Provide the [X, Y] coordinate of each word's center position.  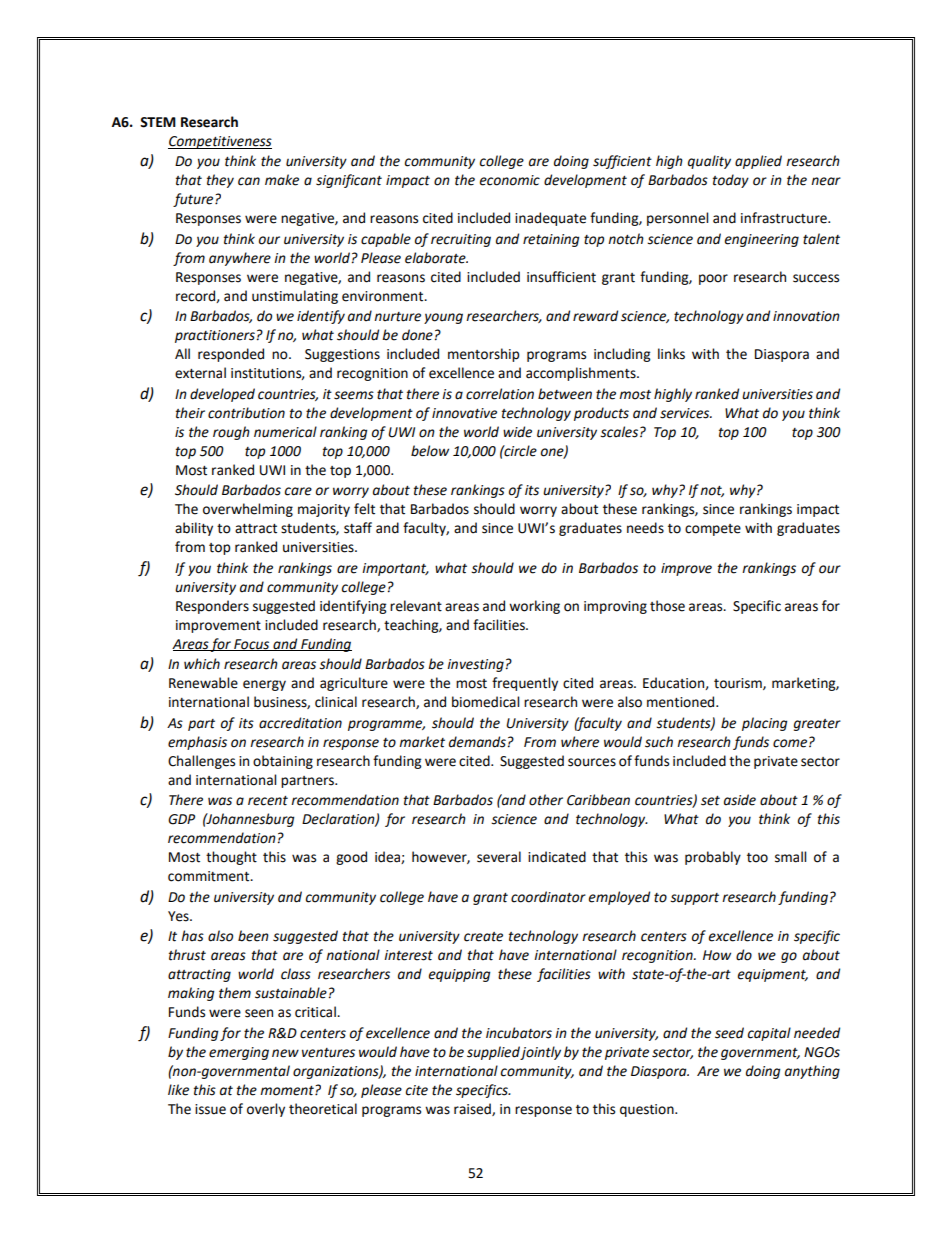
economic [509, 180]
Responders [212, 607]
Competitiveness [220, 142]
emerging [239, 1053]
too [757, 858]
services [686, 413]
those [667, 606]
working [534, 607]
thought [231, 858]
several [499, 857]
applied [758, 162]
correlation [500, 394]
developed [222, 395]
